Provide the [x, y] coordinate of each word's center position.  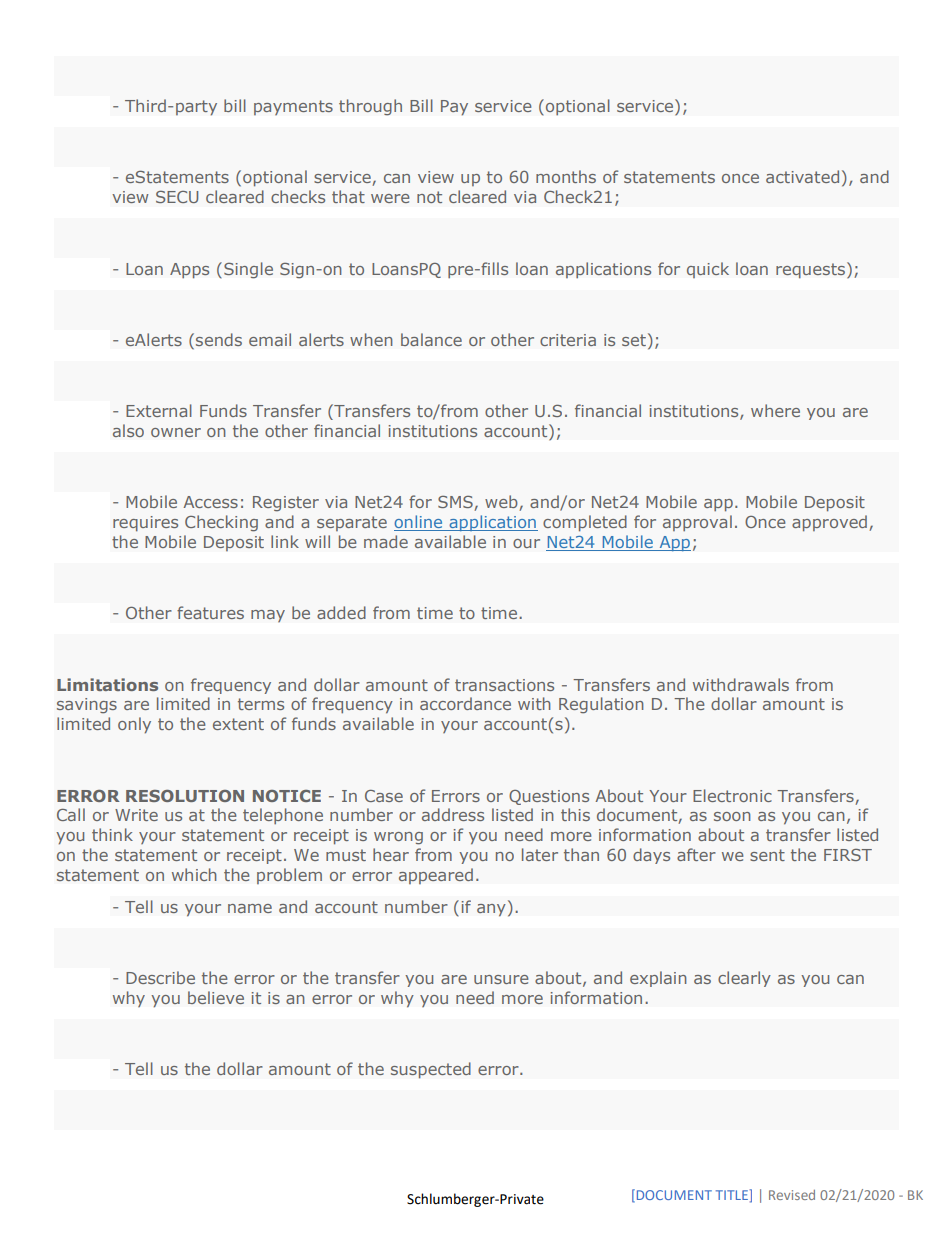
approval [697, 523]
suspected [431, 1070]
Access [210, 502]
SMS [456, 503]
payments [293, 107]
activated [802, 176]
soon [732, 816]
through [370, 107]
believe [216, 997]
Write [136, 815]
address [453, 814]
